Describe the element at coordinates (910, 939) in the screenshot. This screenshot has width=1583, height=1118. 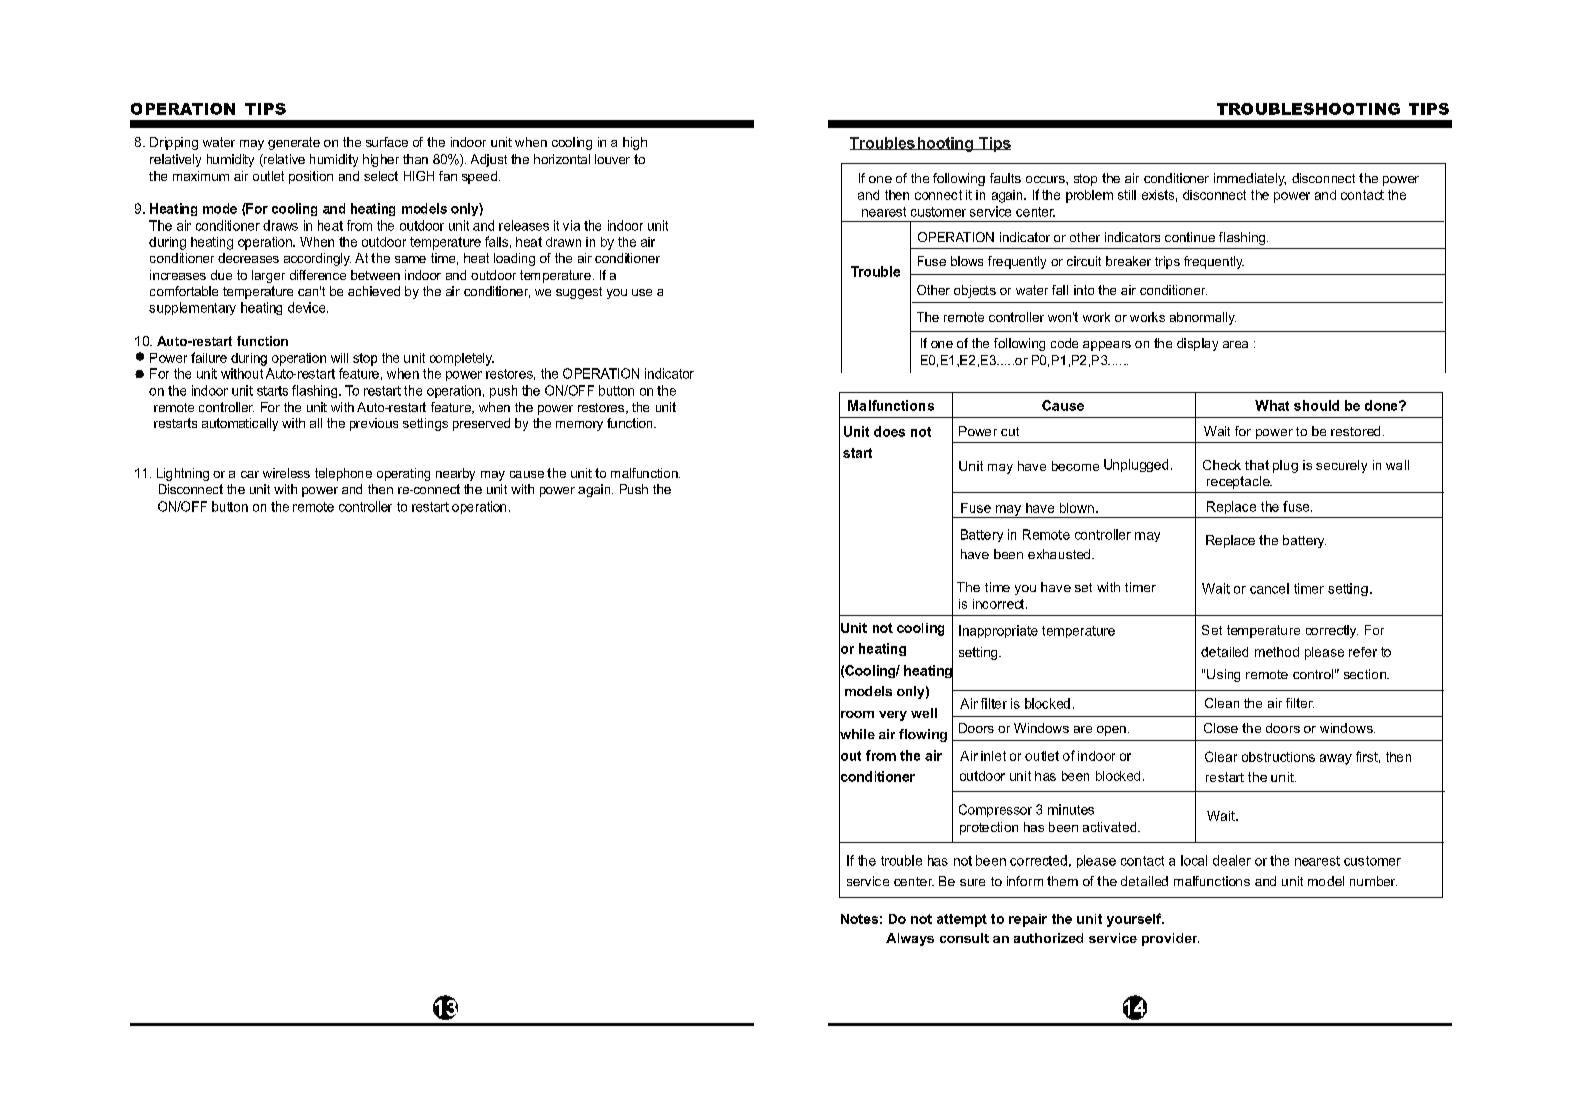
I see `Always` at that location.
